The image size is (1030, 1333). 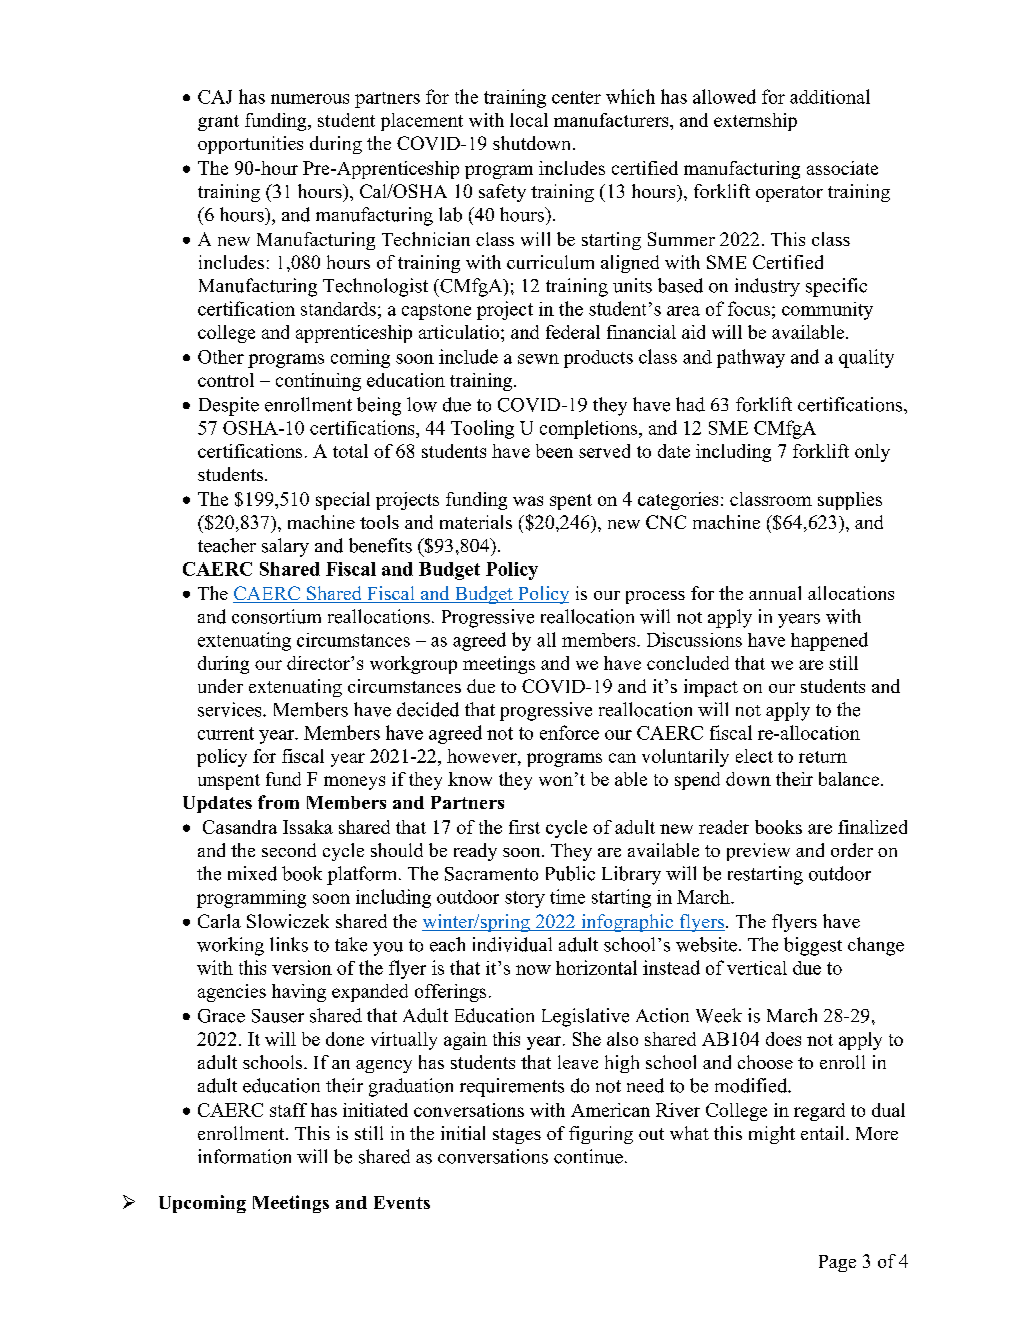 What do you see at coordinates (529, 120) in the screenshot?
I see `local` at bounding box center [529, 120].
